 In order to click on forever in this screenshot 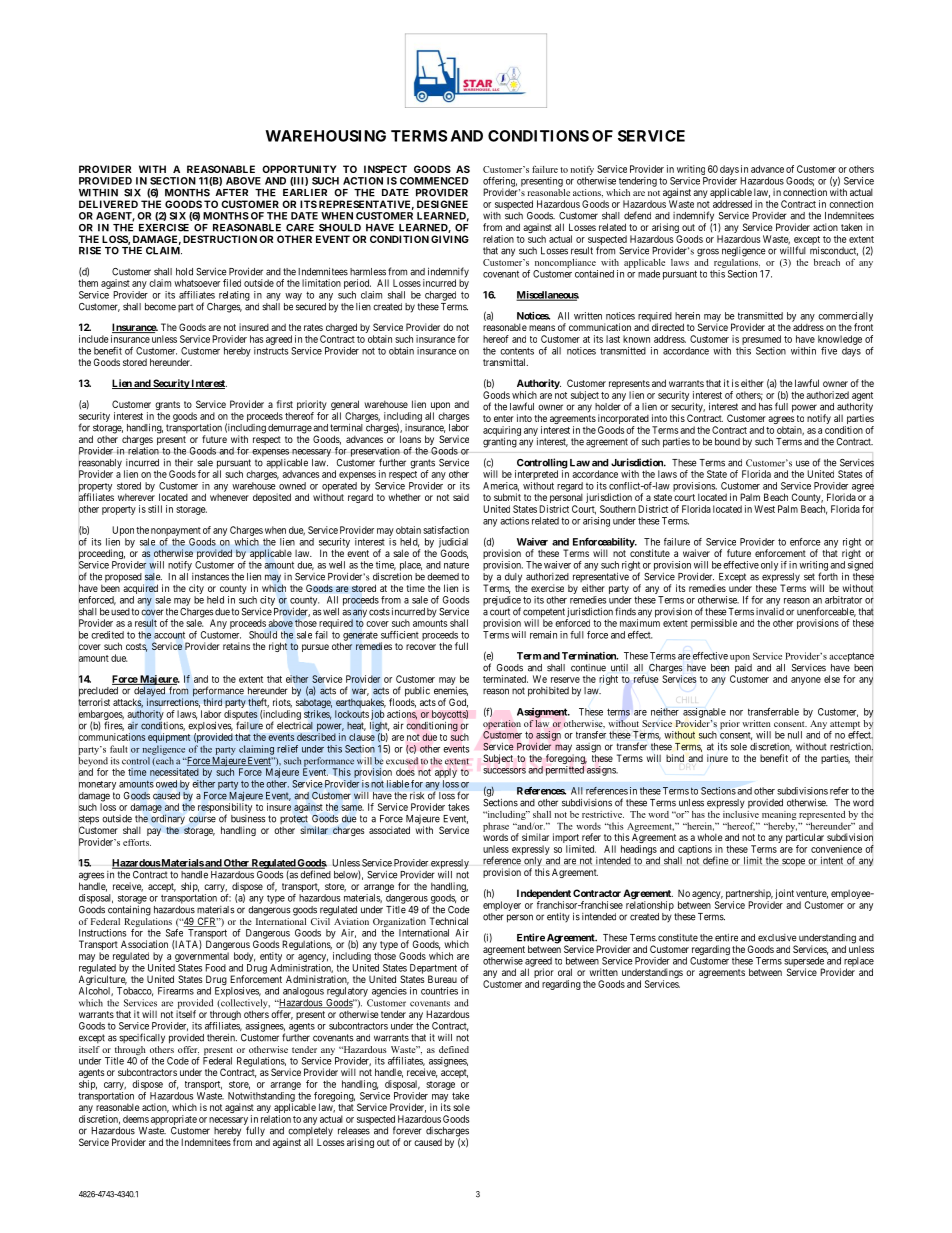, I will do `click(407, 1130)`.
